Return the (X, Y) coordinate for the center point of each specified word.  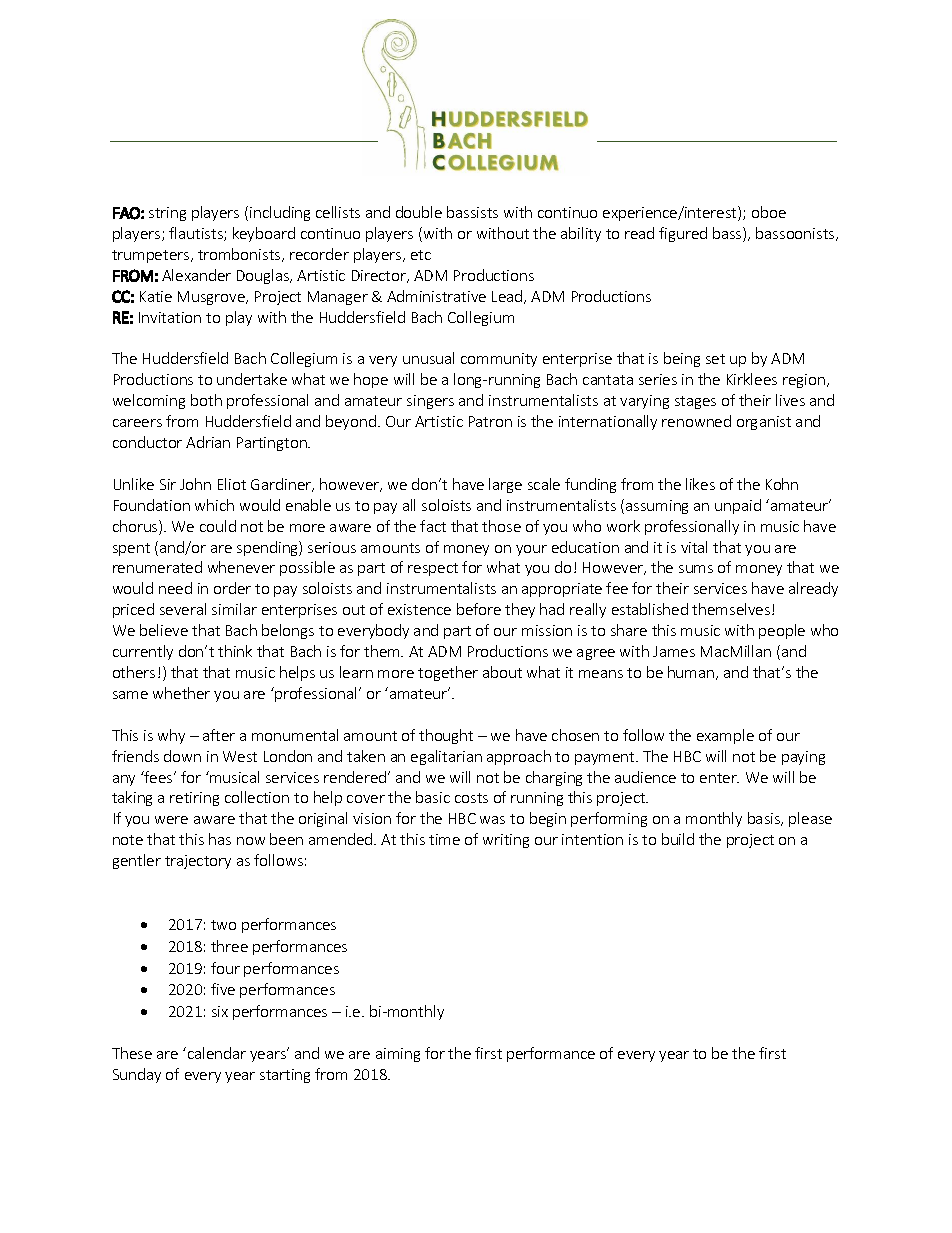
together (448, 673)
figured (683, 234)
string (167, 214)
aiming (398, 1055)
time (444, 839)
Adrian (208, 442)
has (220, 839)
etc (421, 255)
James (674, 651)
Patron (490, 421)
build (678, 839)
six (220, 1011)
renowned (696, 421)
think (235, 651)
